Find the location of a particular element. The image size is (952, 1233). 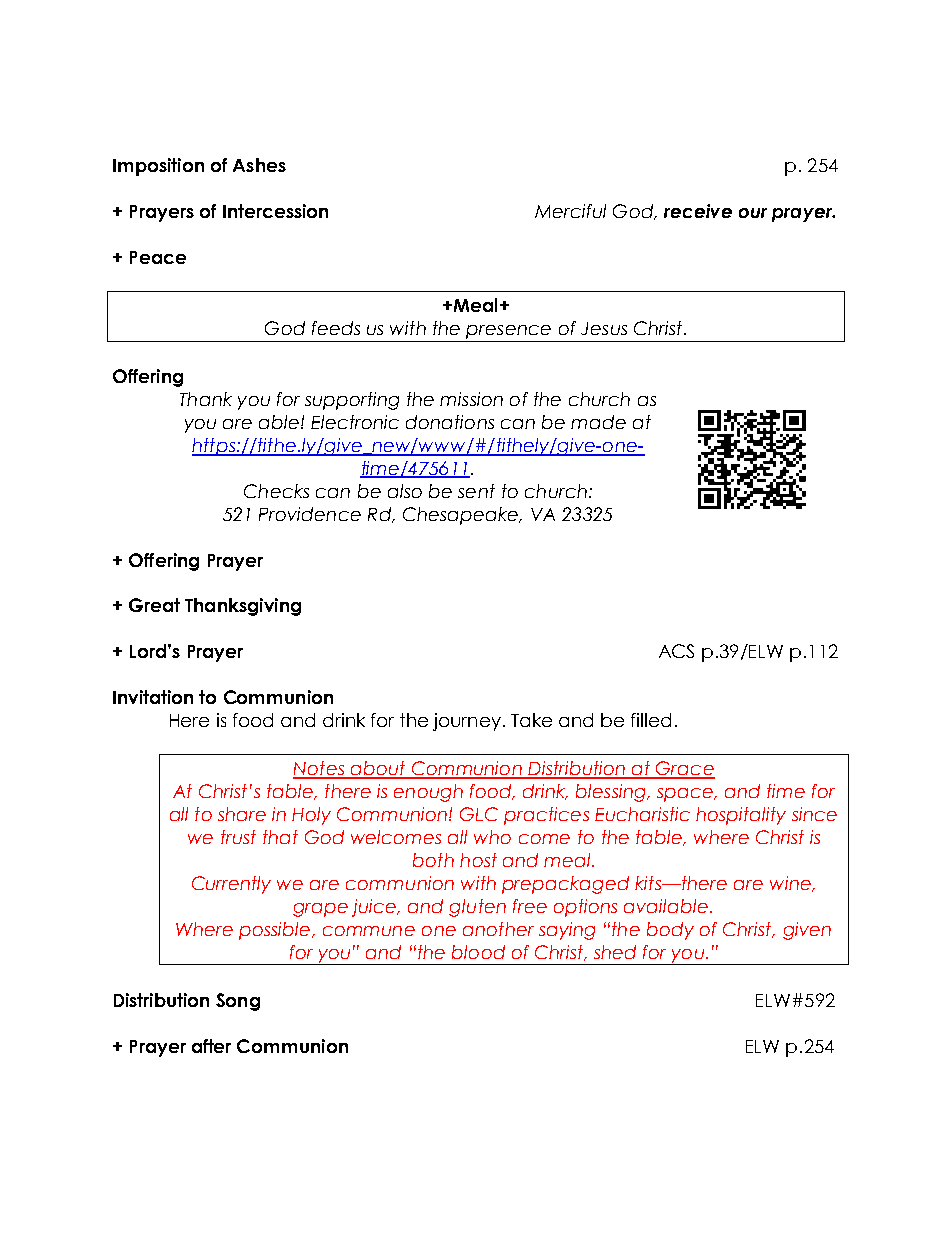

ACS is located at coordinates (676, 651).
